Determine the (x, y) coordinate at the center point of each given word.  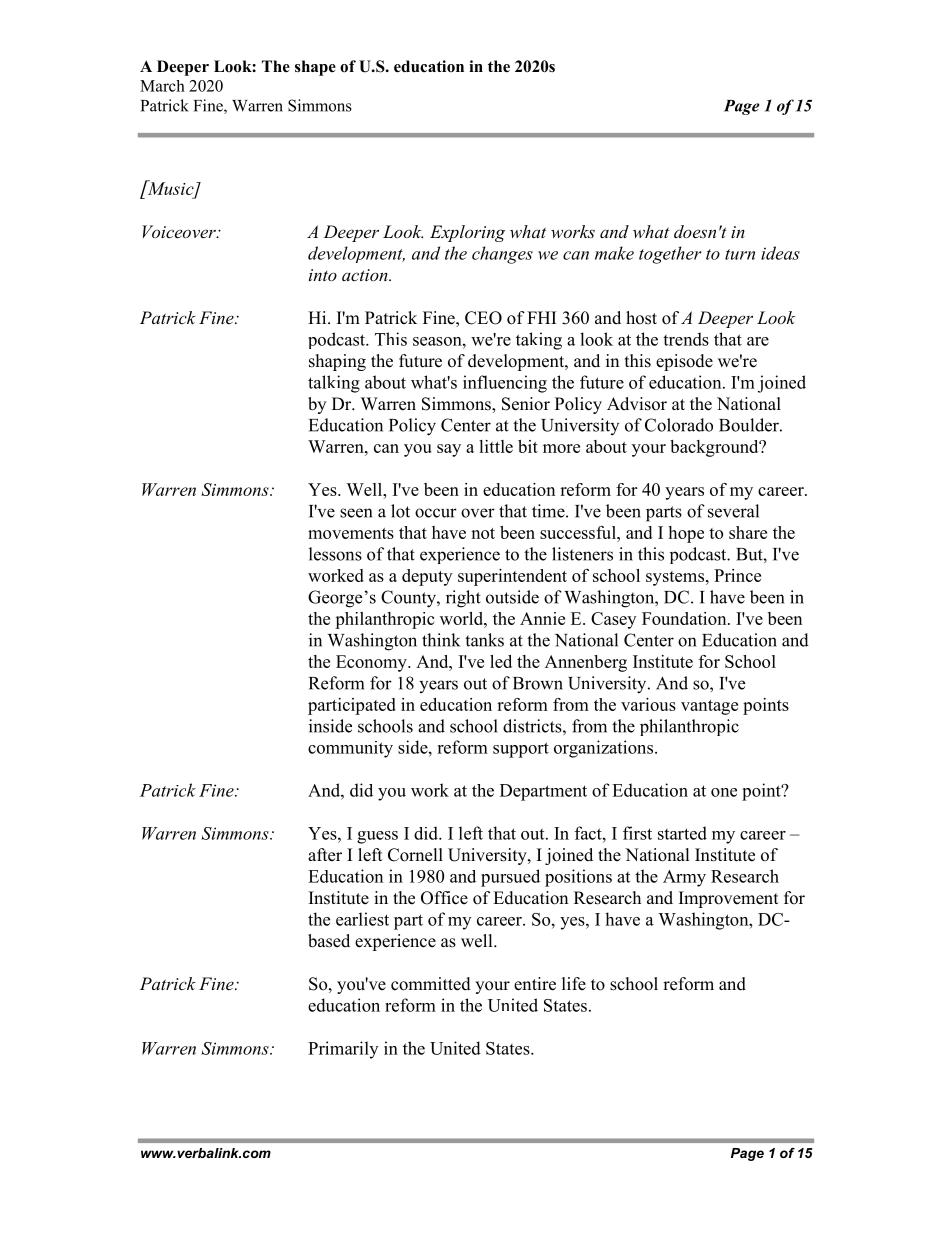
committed (431, 984)
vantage (709, 707)
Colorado (679, 425)
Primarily (343, 1050)
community (350, 749)
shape (315, 68)
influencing (505, 384)
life (574, 984)
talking (334, 384)
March (162, 86)
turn (740, 254)
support (521, 750)
